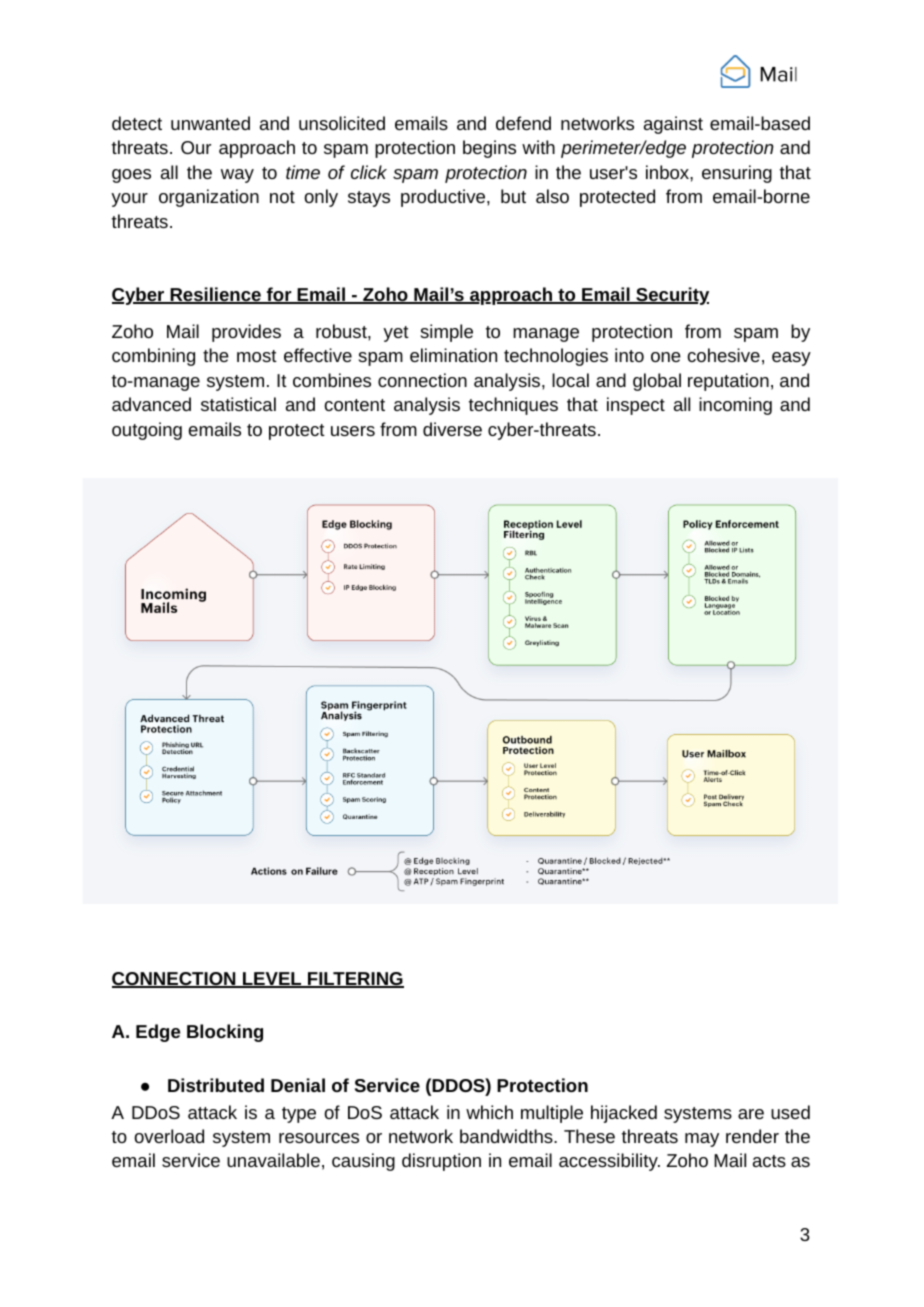  What do you see at coordinates (147, 431) in the screenshot?
I see `outgoing` at bounding box center [147, 431].
